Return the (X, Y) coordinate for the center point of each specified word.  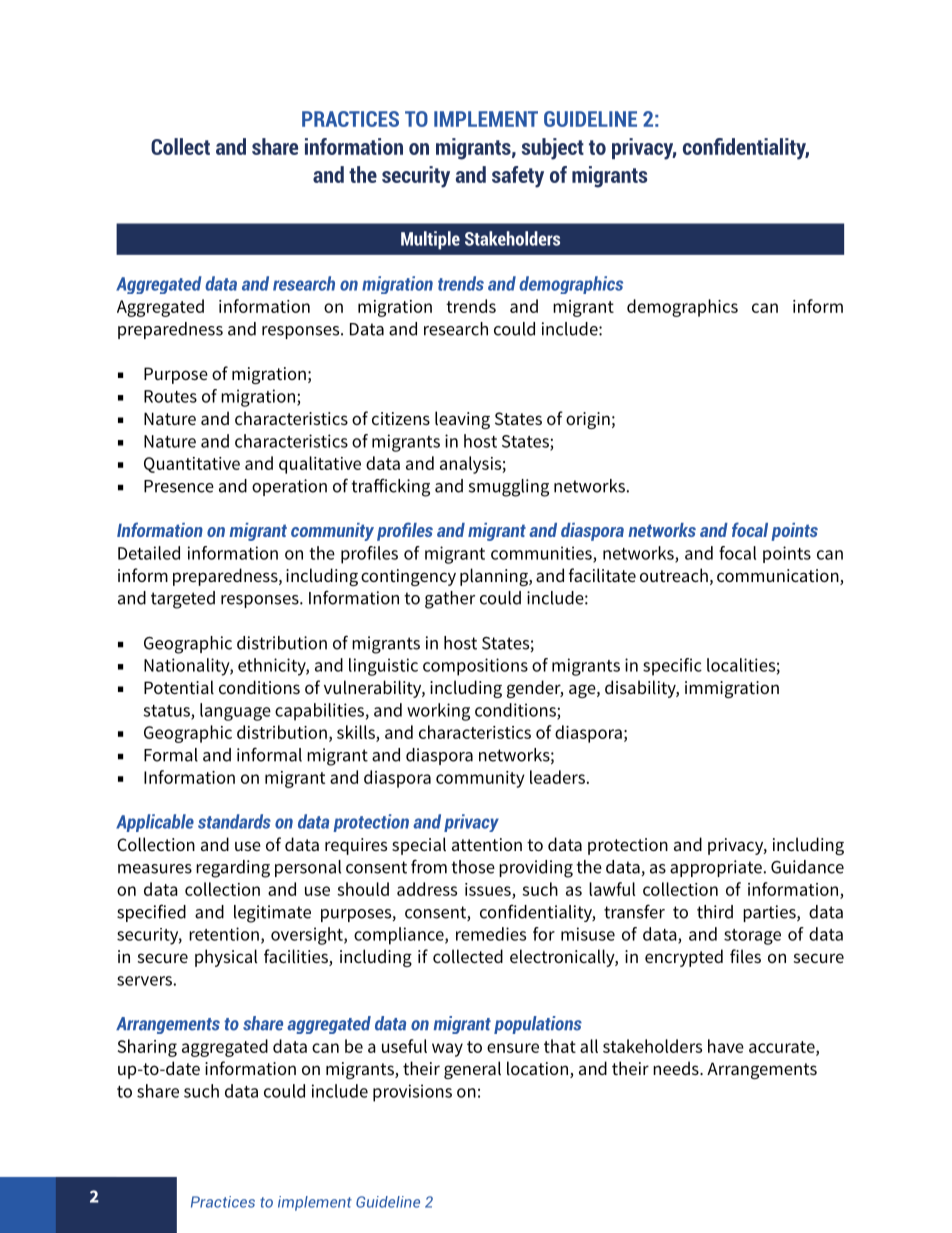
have (726, 1046)
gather (450, 600)
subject (553, 149)
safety (518, 177)
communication (779, 577)
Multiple (430, 240)
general (472, 1070)
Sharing (147, 1048)
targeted (183, 600)
